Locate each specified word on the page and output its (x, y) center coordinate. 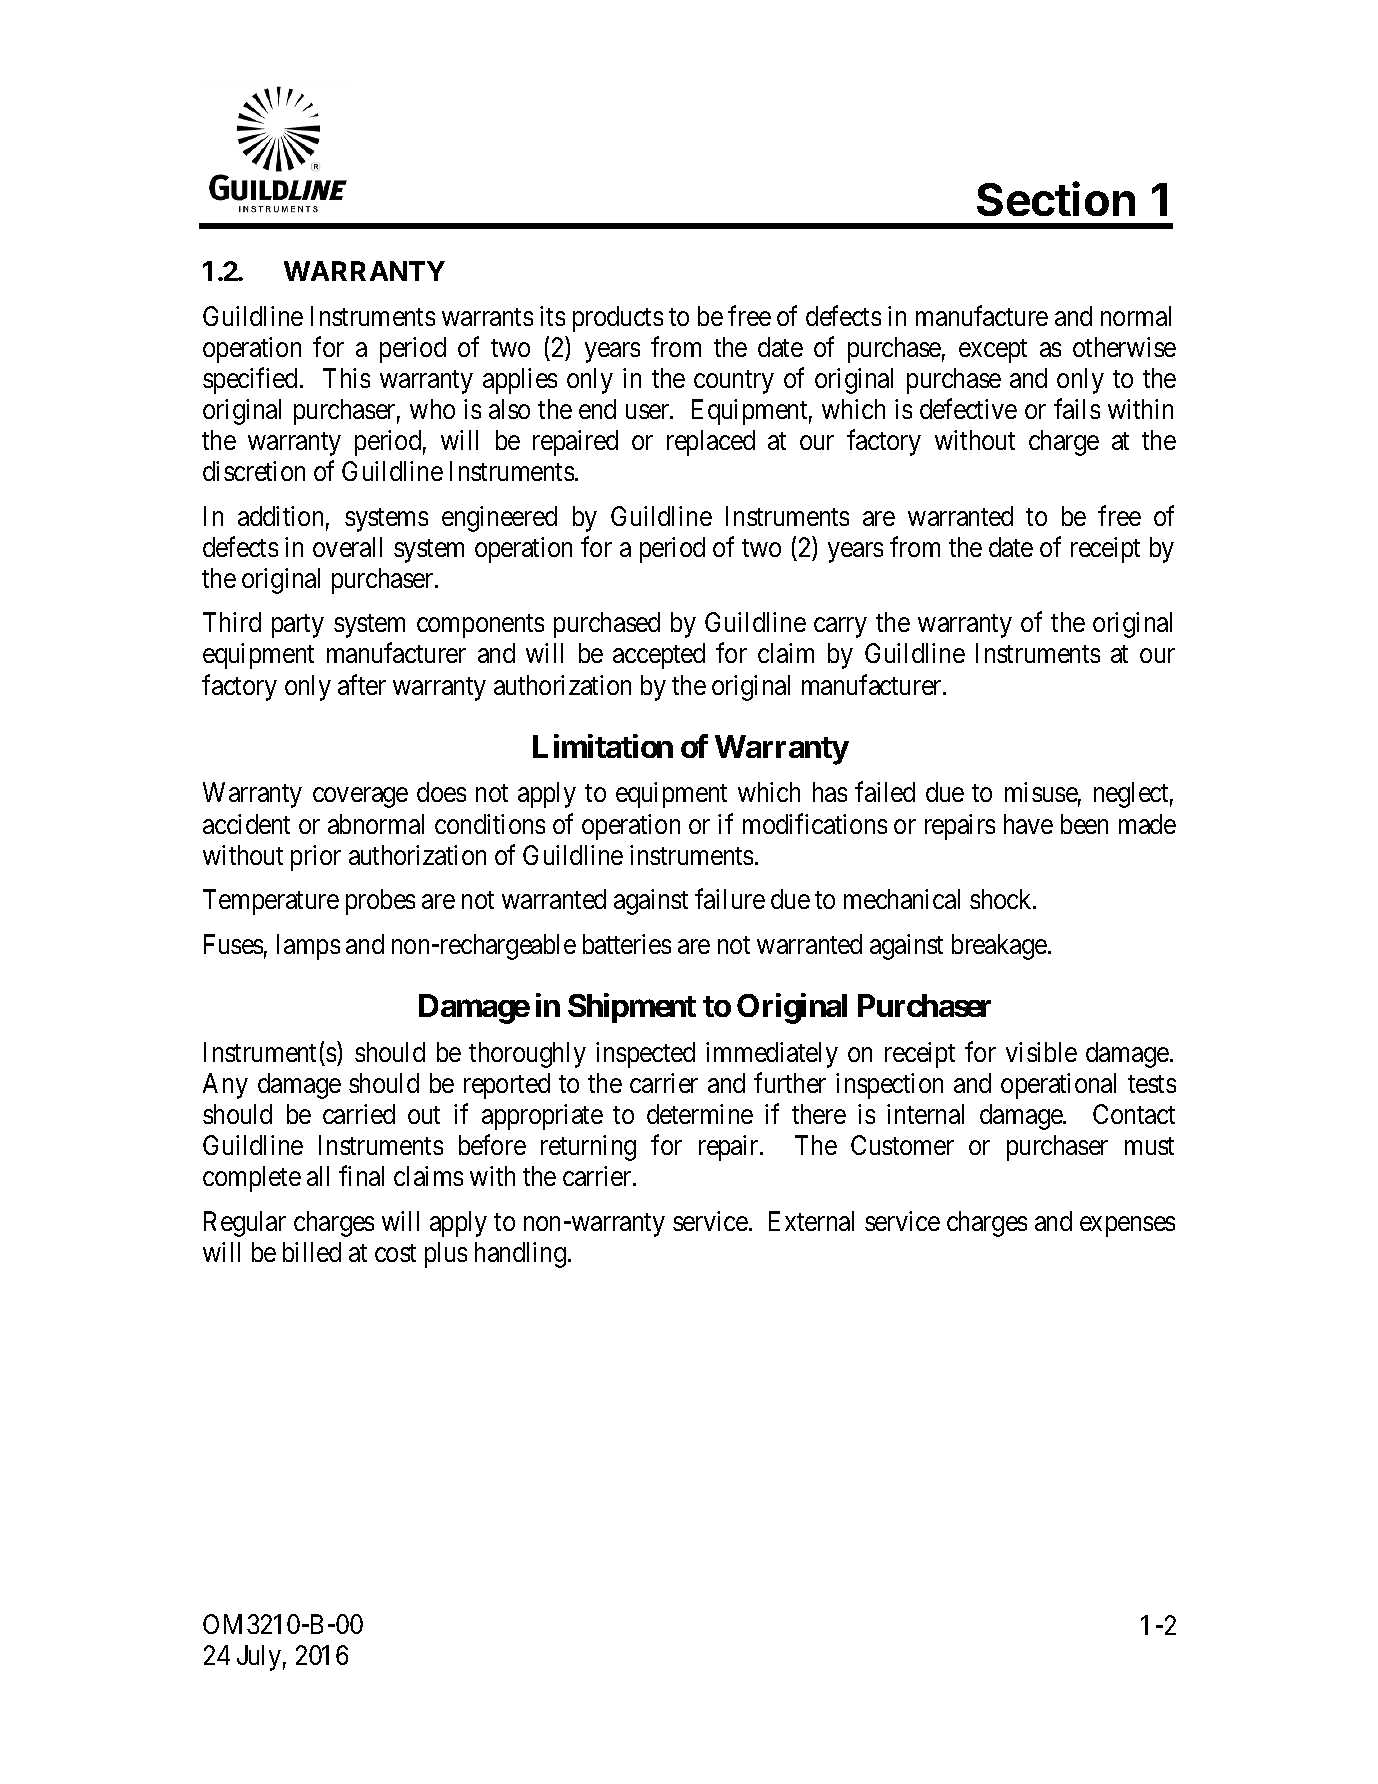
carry (840, 628)
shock (1002, 899)
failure (730, 899)
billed (312, 1252)
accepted (659, 656)
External (811, 1221)
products (618, 319)
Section (1056, 198)
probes (380, 902)
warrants (487, 317)
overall (347, 547)
